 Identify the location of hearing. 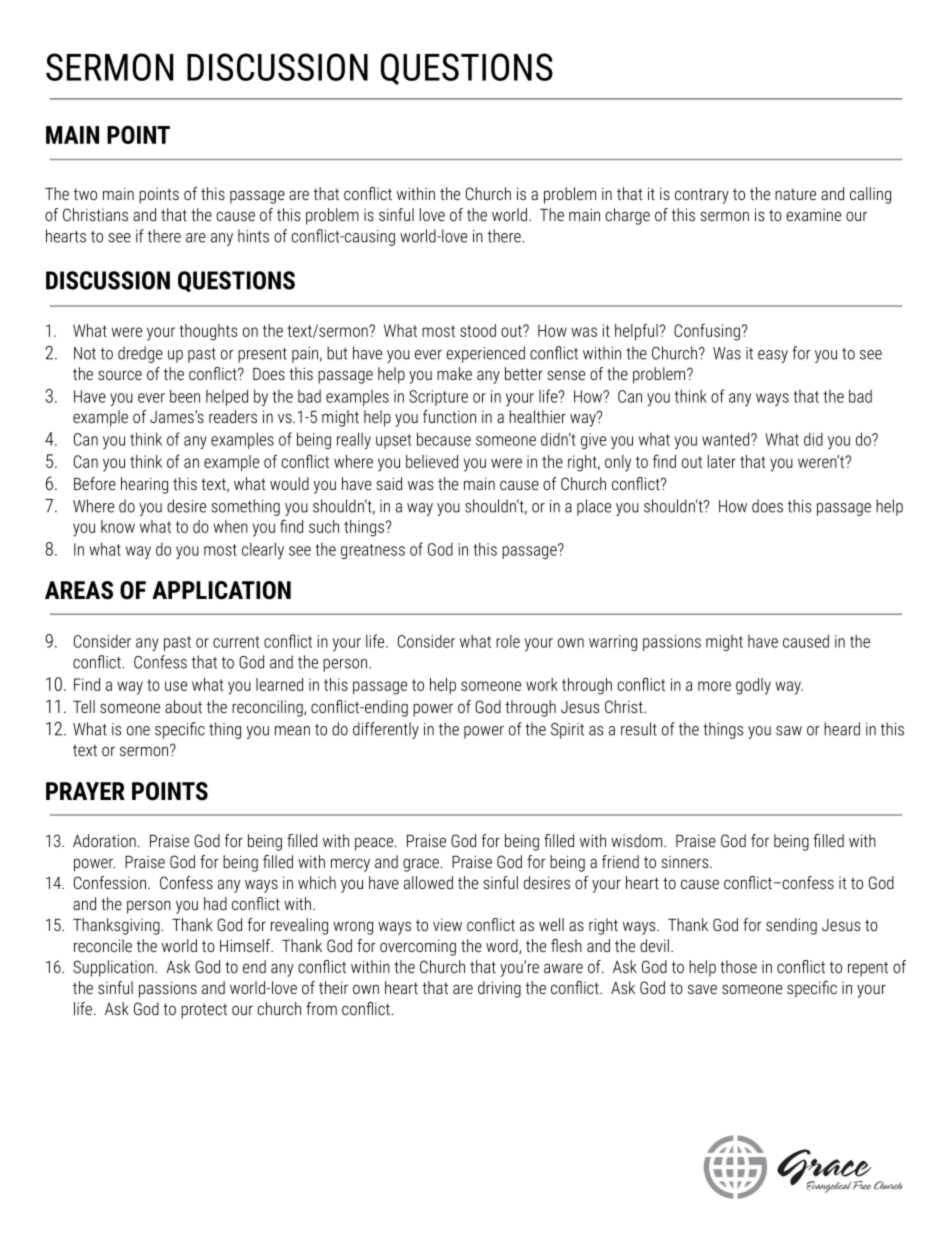
(144, 485).
